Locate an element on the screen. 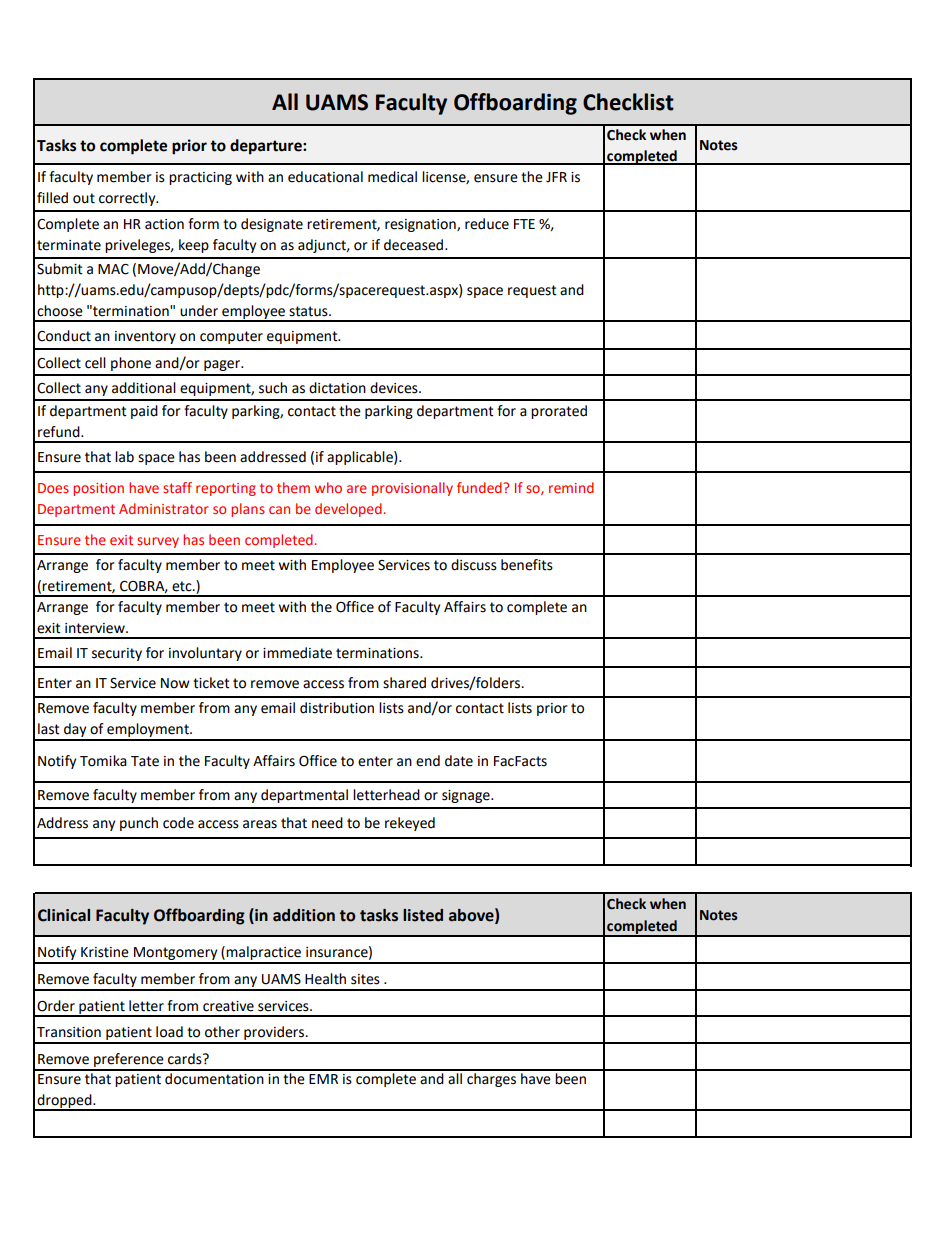 This screenshot has width=952, height=1233. punch is located at coordinates (139, 824).
